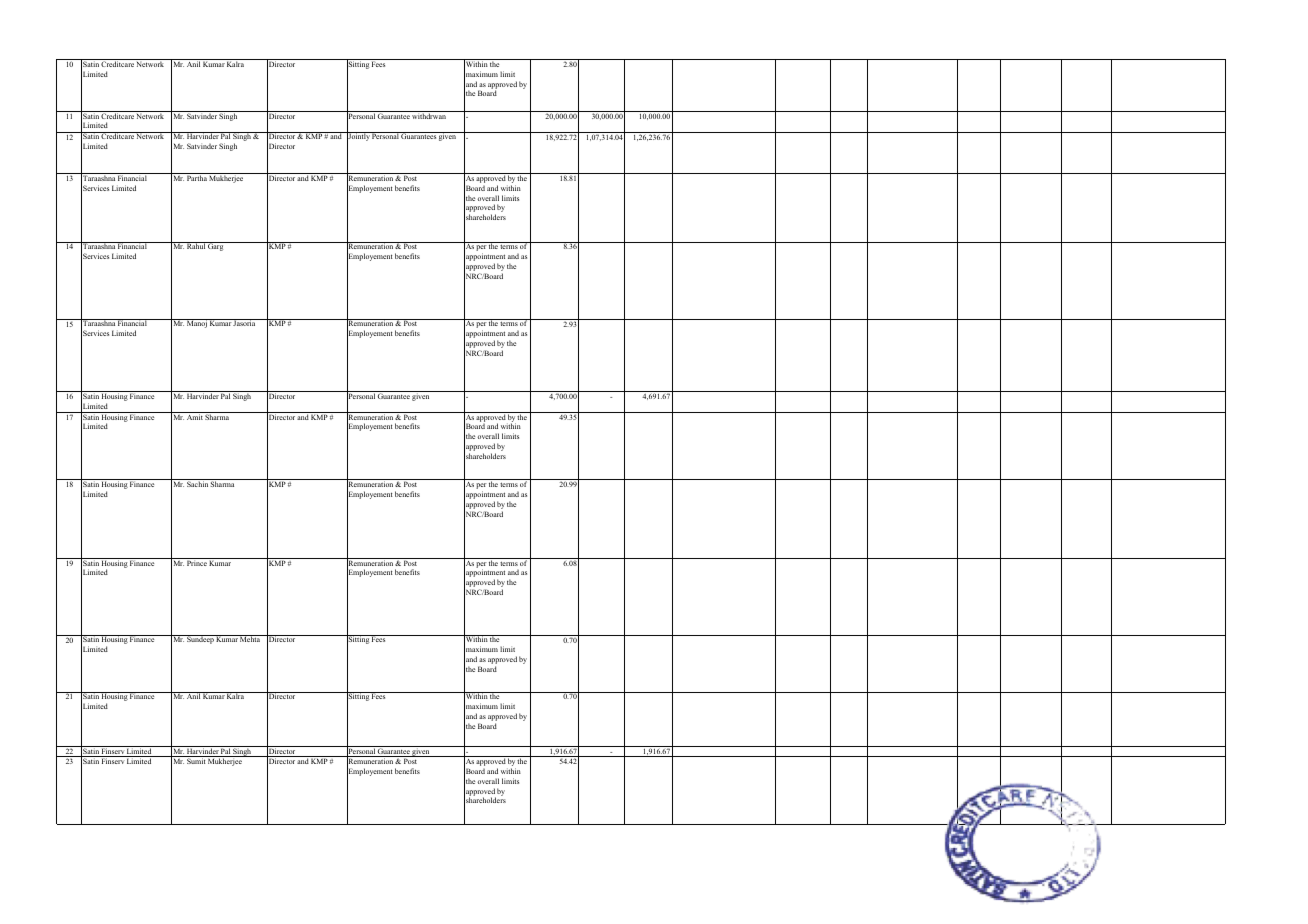  I want to click on Rahul, so click(196, 245).
